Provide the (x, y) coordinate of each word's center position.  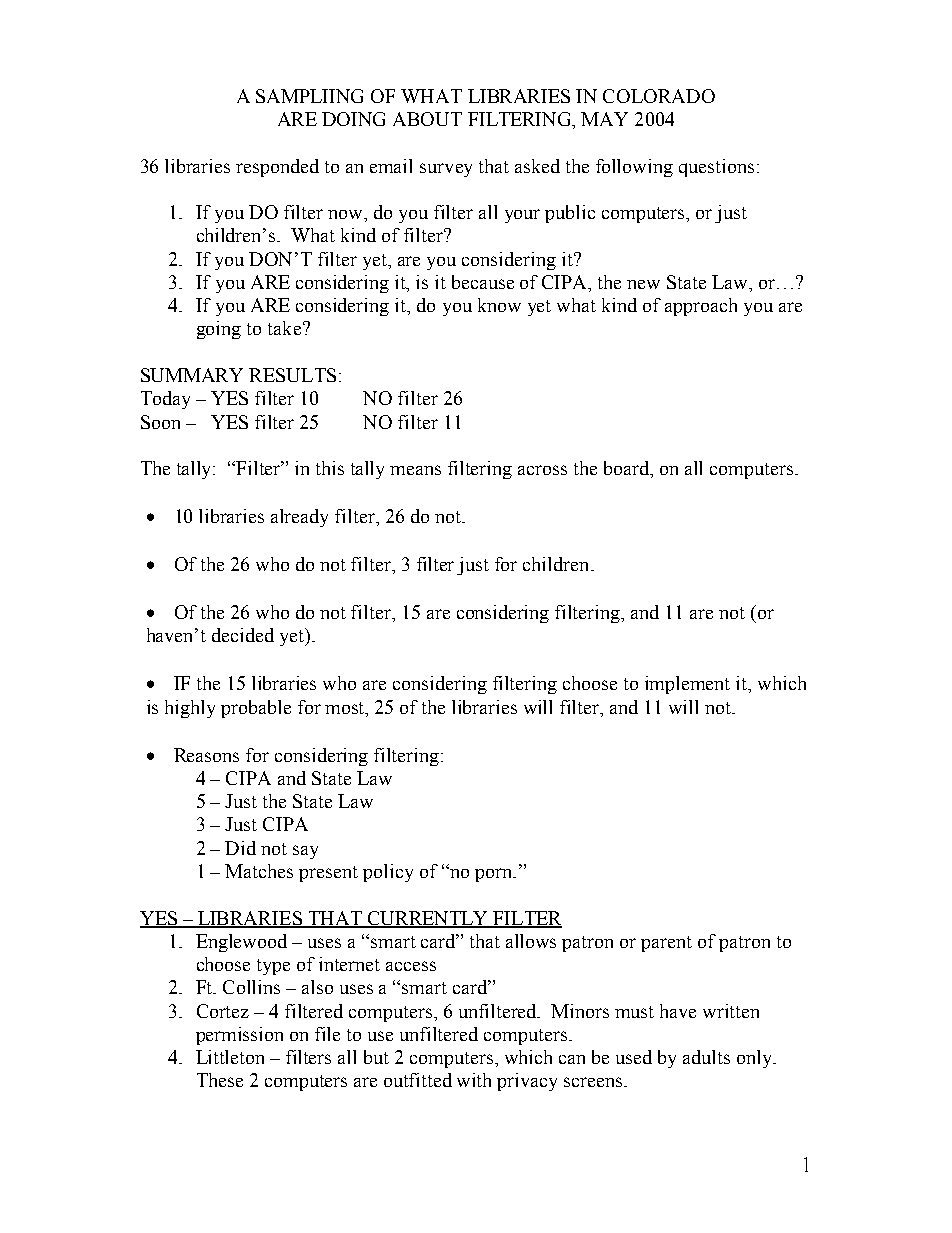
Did (240, 848)
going (219, 330)
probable (256, 709)
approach (701, 307)
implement (687, 685)
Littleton (230, 1057)
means (415, 470)
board (628, 469)
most (346, 708)
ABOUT (427, 119)
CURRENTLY (428, 919)
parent (666, 944)
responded (277, 168)
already (299, 518)
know (499, 305)
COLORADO (659, 96)
